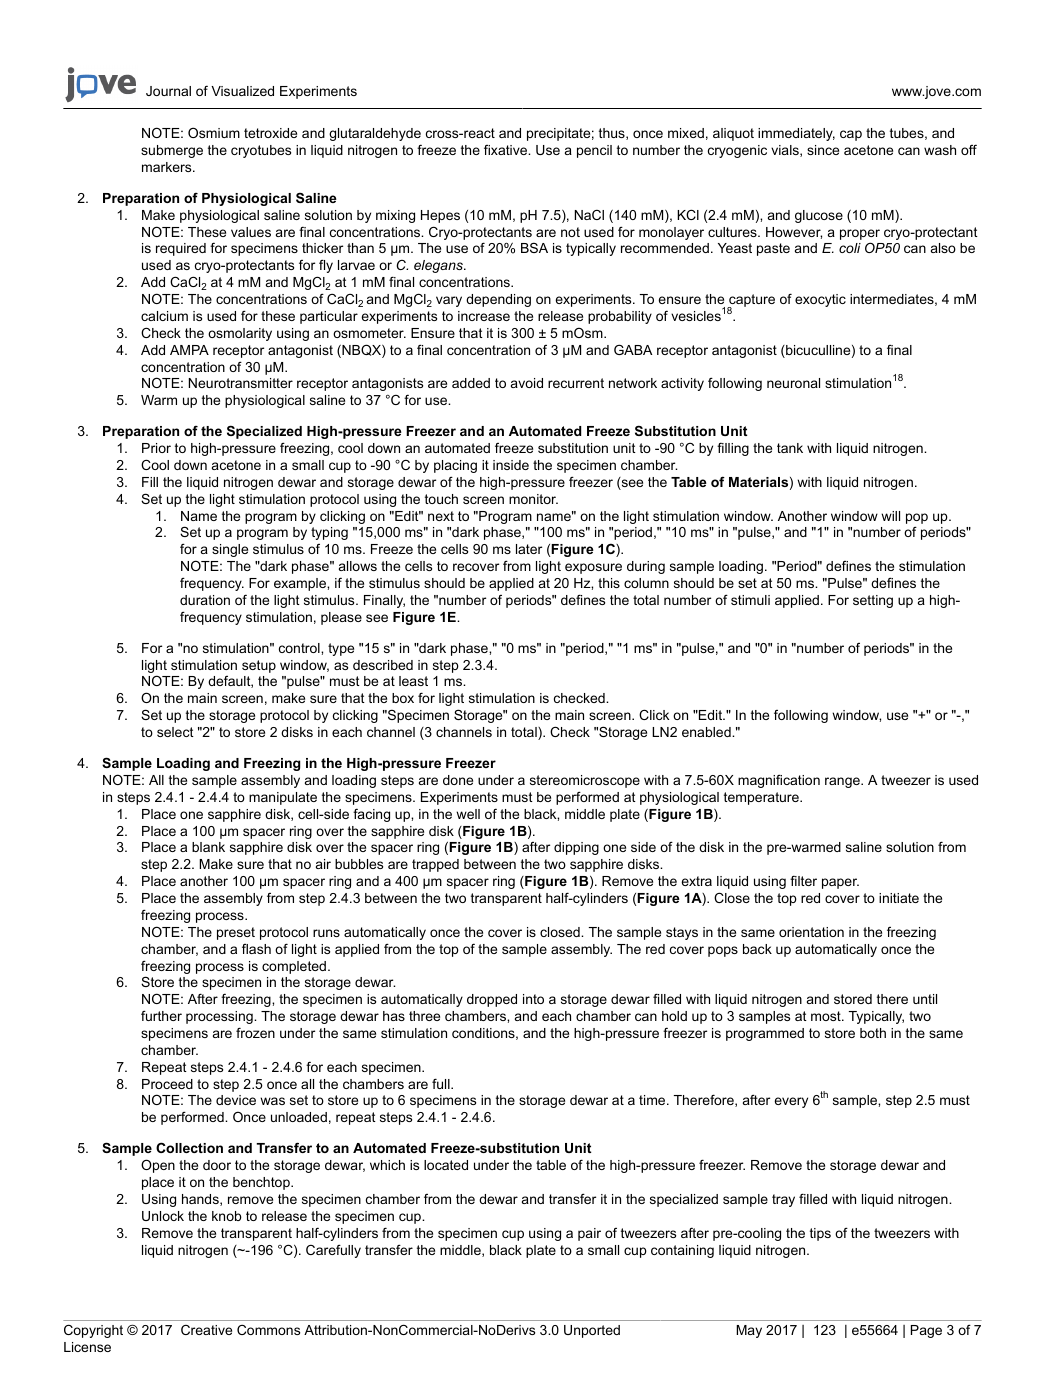 This screenshot has height=1392, width=1045. I want to click on Creative, so click(206, 1330).
